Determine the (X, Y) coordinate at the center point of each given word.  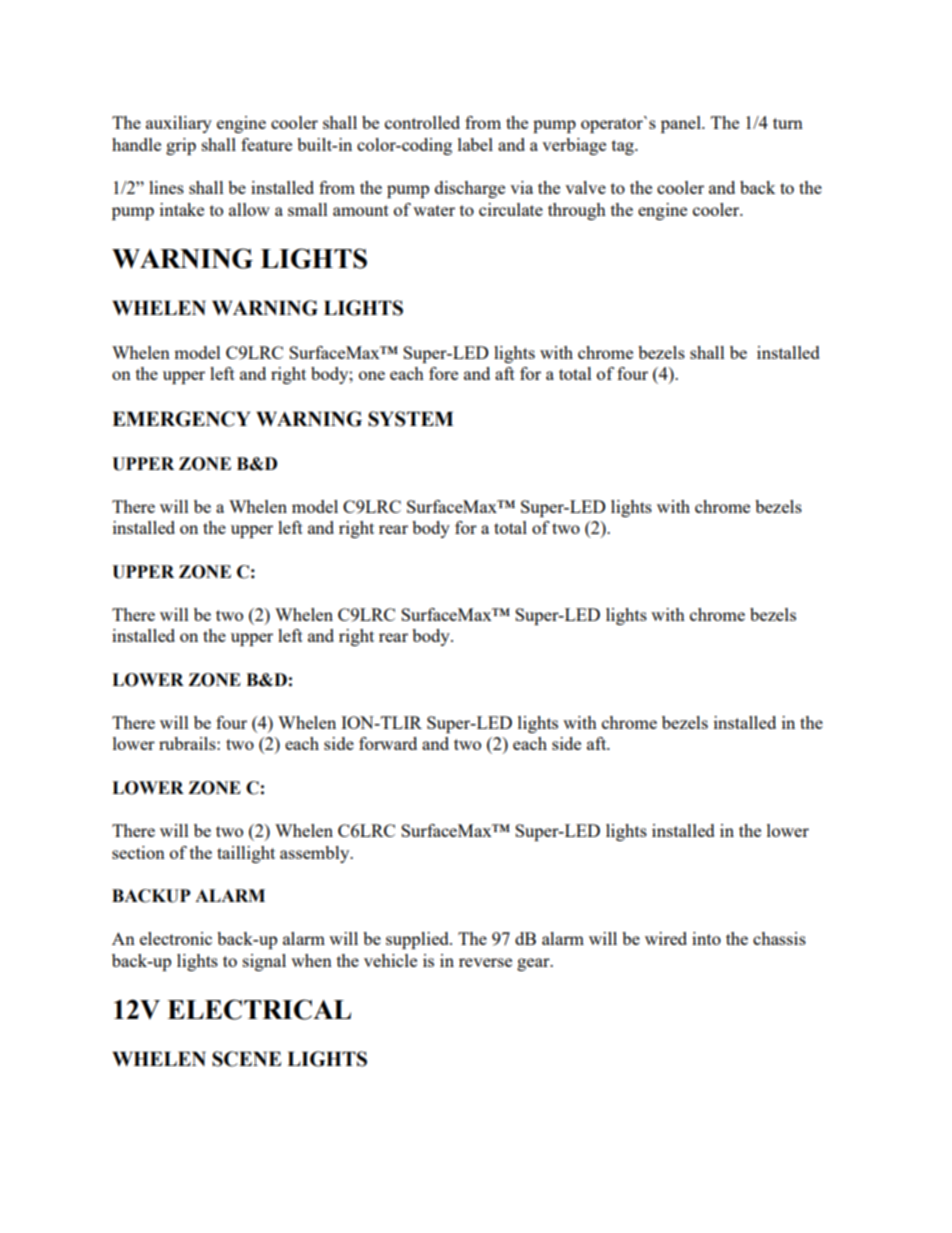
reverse (485, 962)
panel (682, 124)
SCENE (246, 1059)
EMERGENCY (181, 419)
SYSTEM (411, 419)
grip (181, 146)
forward (388, 743)
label (475, 144)
